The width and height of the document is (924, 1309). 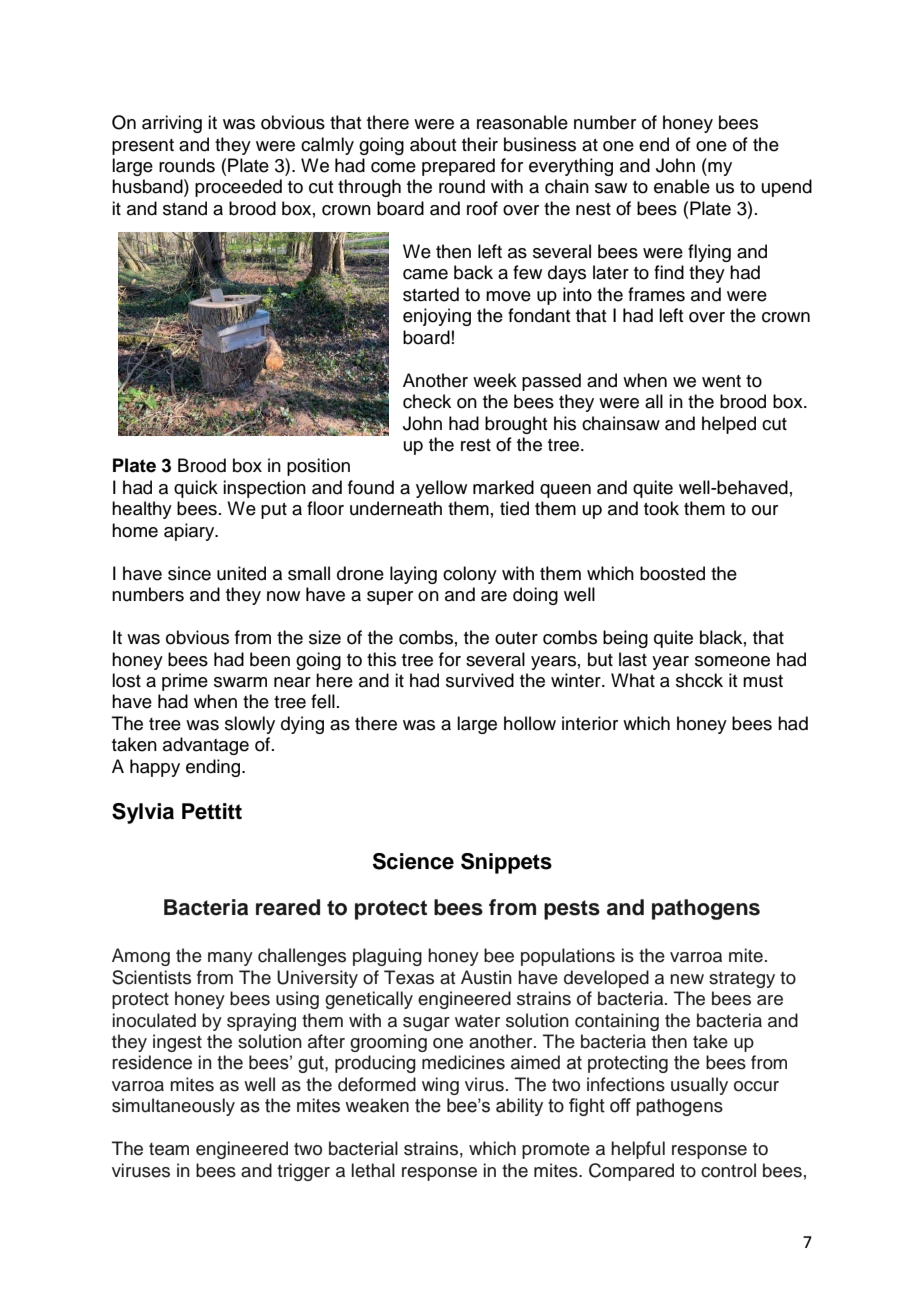 What do you see at coordinates (728, 1170) in the document?
I see `control` at bounding box center [728, 1170].
